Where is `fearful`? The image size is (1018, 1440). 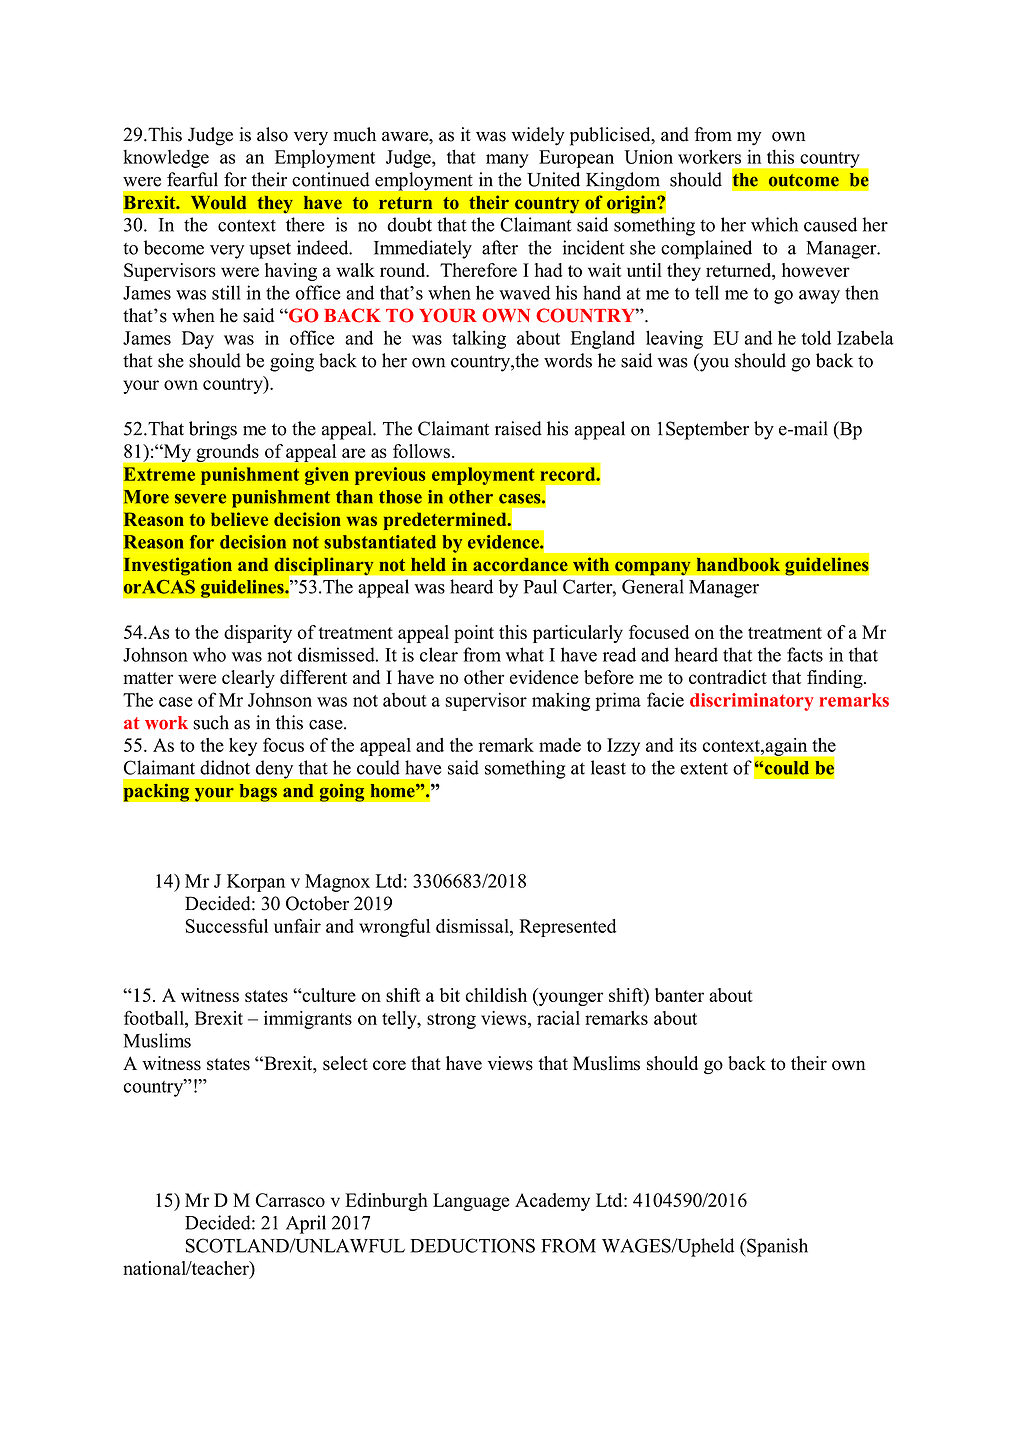
fearful is located at coordinates (192, 179).
